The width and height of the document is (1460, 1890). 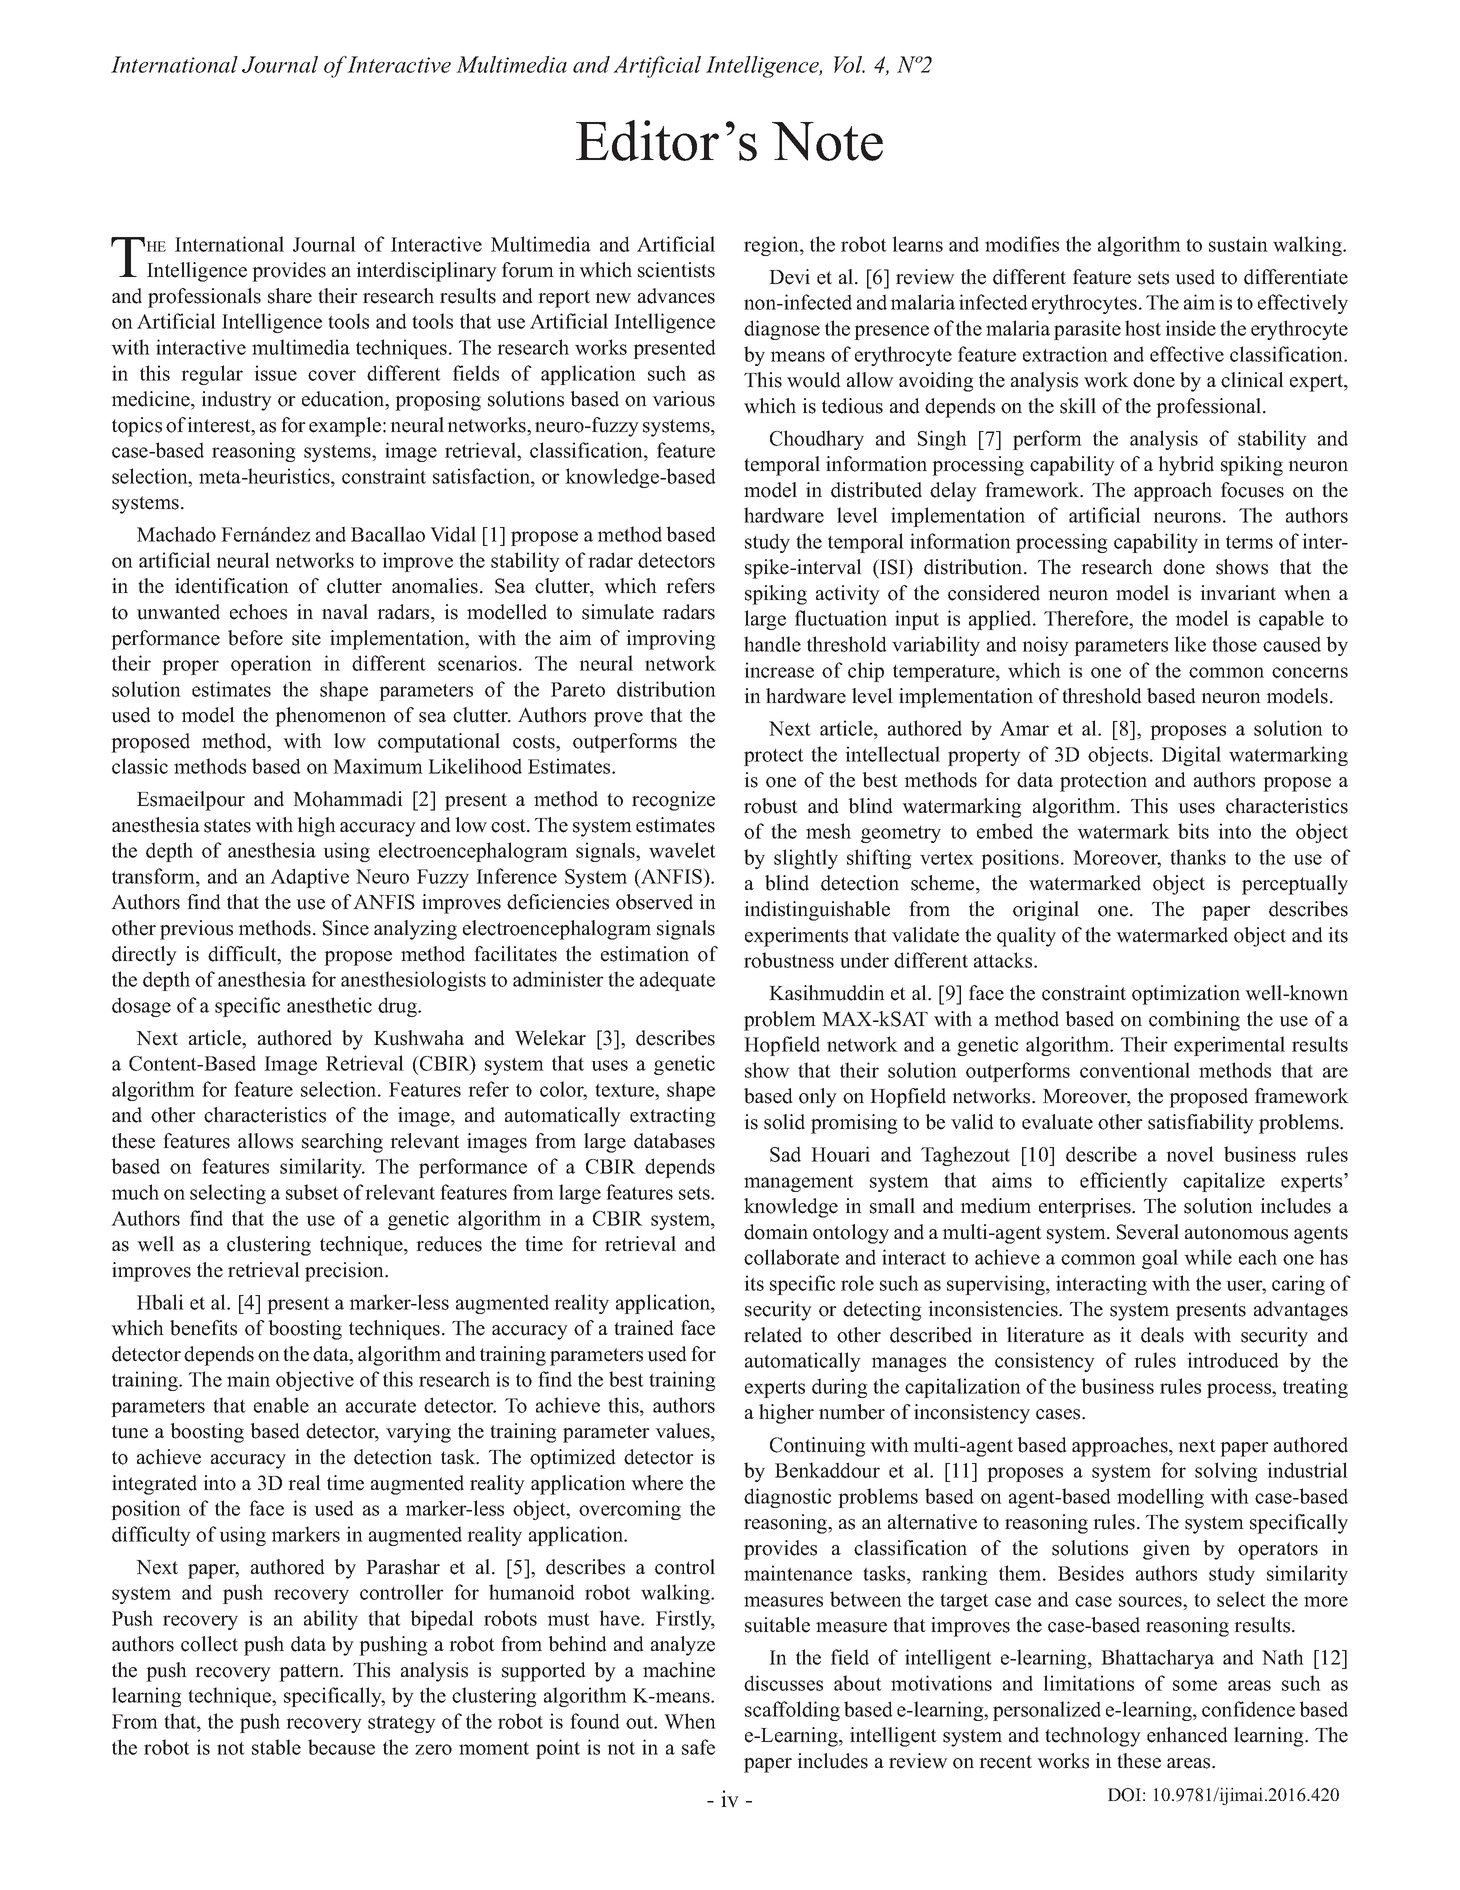 What do you see at coordinates (276, 1747) in the document?
I see `stable` at bounding box center [276, 1747].
